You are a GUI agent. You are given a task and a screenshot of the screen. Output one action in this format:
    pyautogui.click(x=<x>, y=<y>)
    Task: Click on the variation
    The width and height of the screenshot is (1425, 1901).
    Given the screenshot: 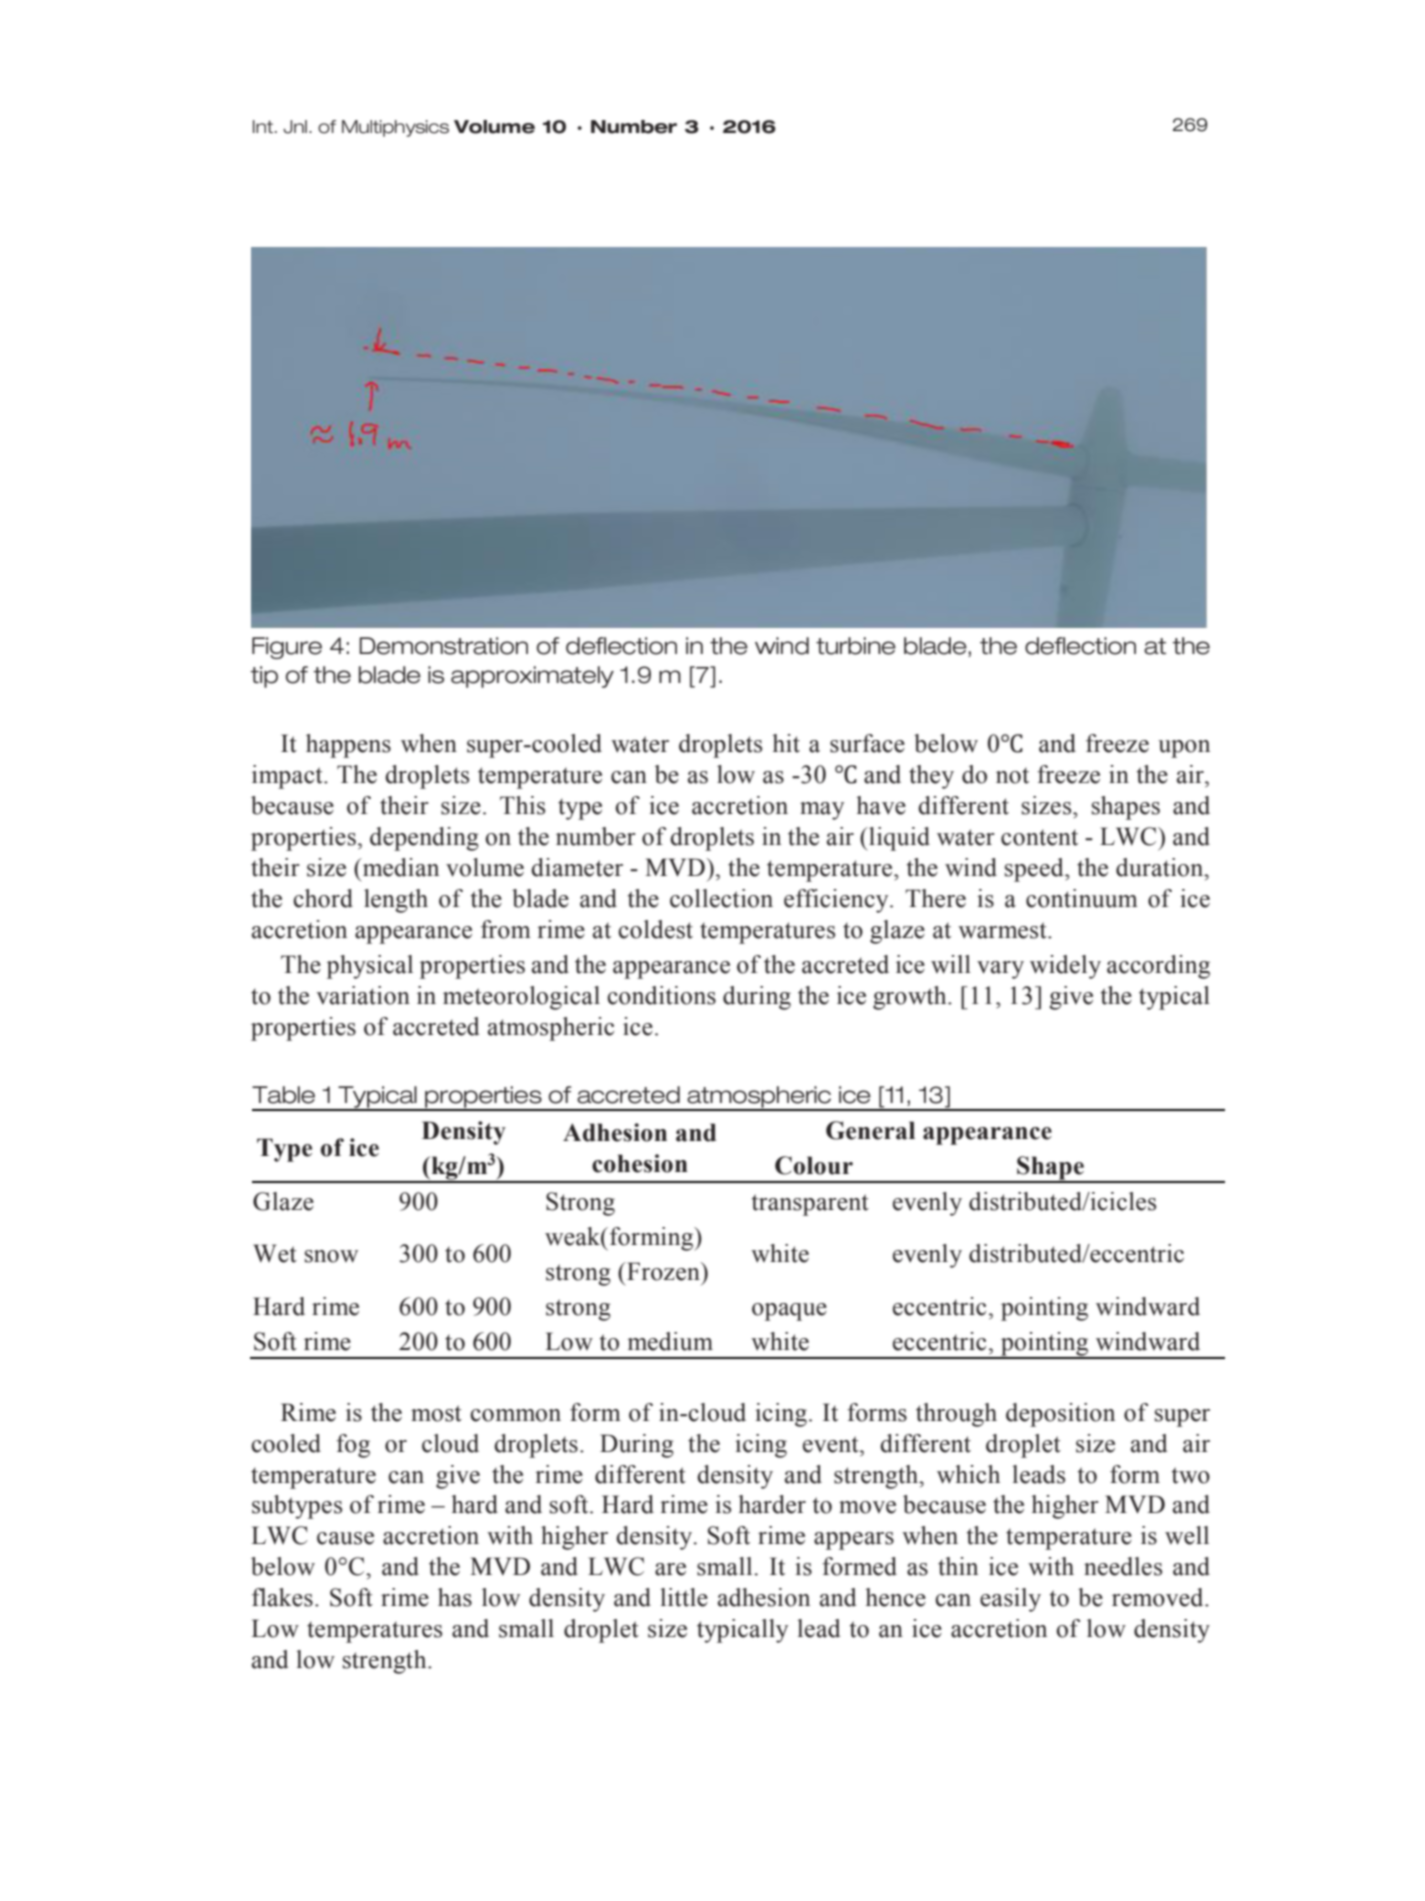 What is the action you would take?
    pyautogui.click(x=363, y=995)
